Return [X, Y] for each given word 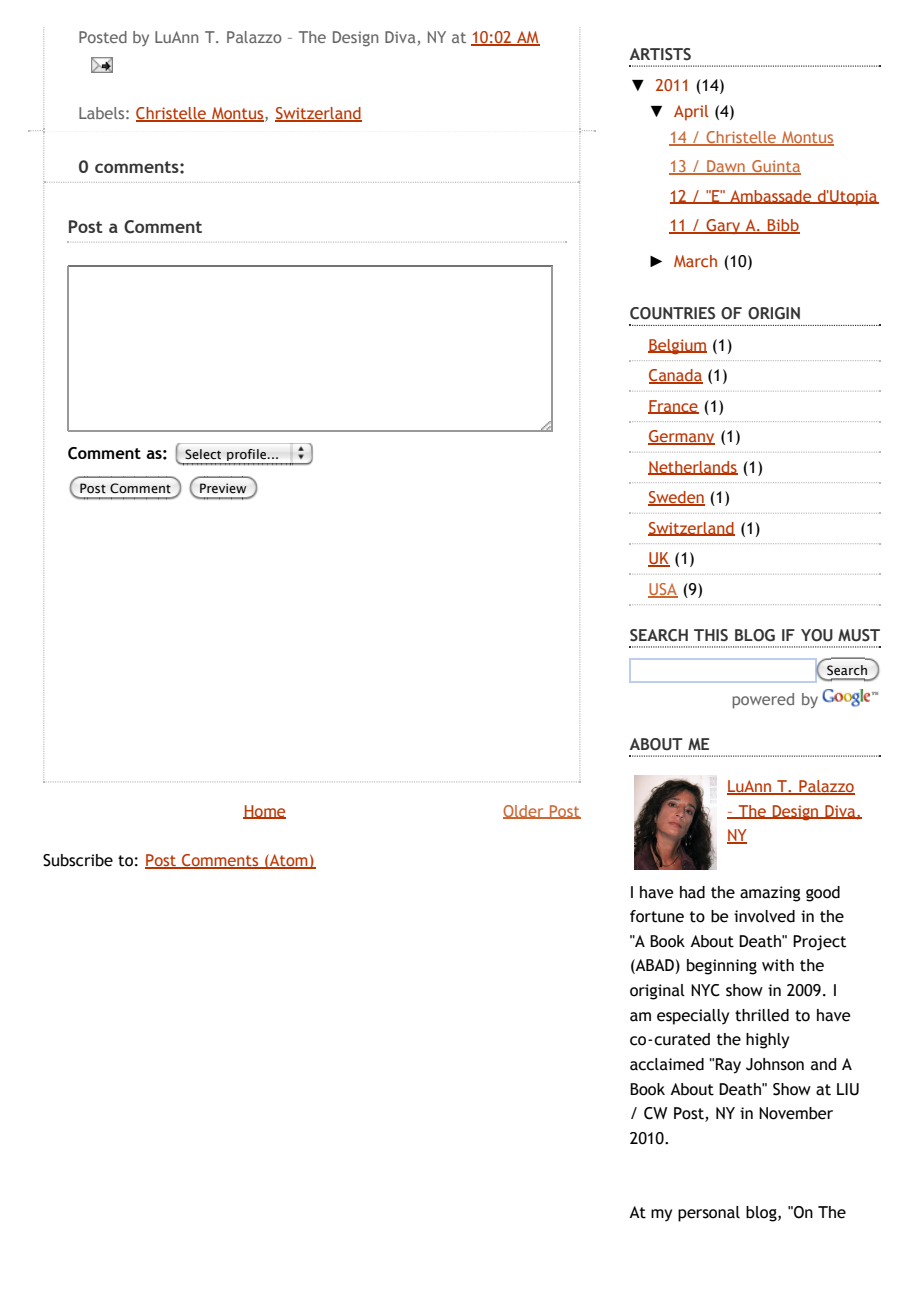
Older [524, 812]
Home [264, 812]
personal [709, 1214]
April [691, 113]
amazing [770, 894]
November [796, 1113]
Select [203, 454]
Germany [681, 437]
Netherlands [693, 468]
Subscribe [78, 860]
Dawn [726, 167]
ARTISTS [660, 54]
